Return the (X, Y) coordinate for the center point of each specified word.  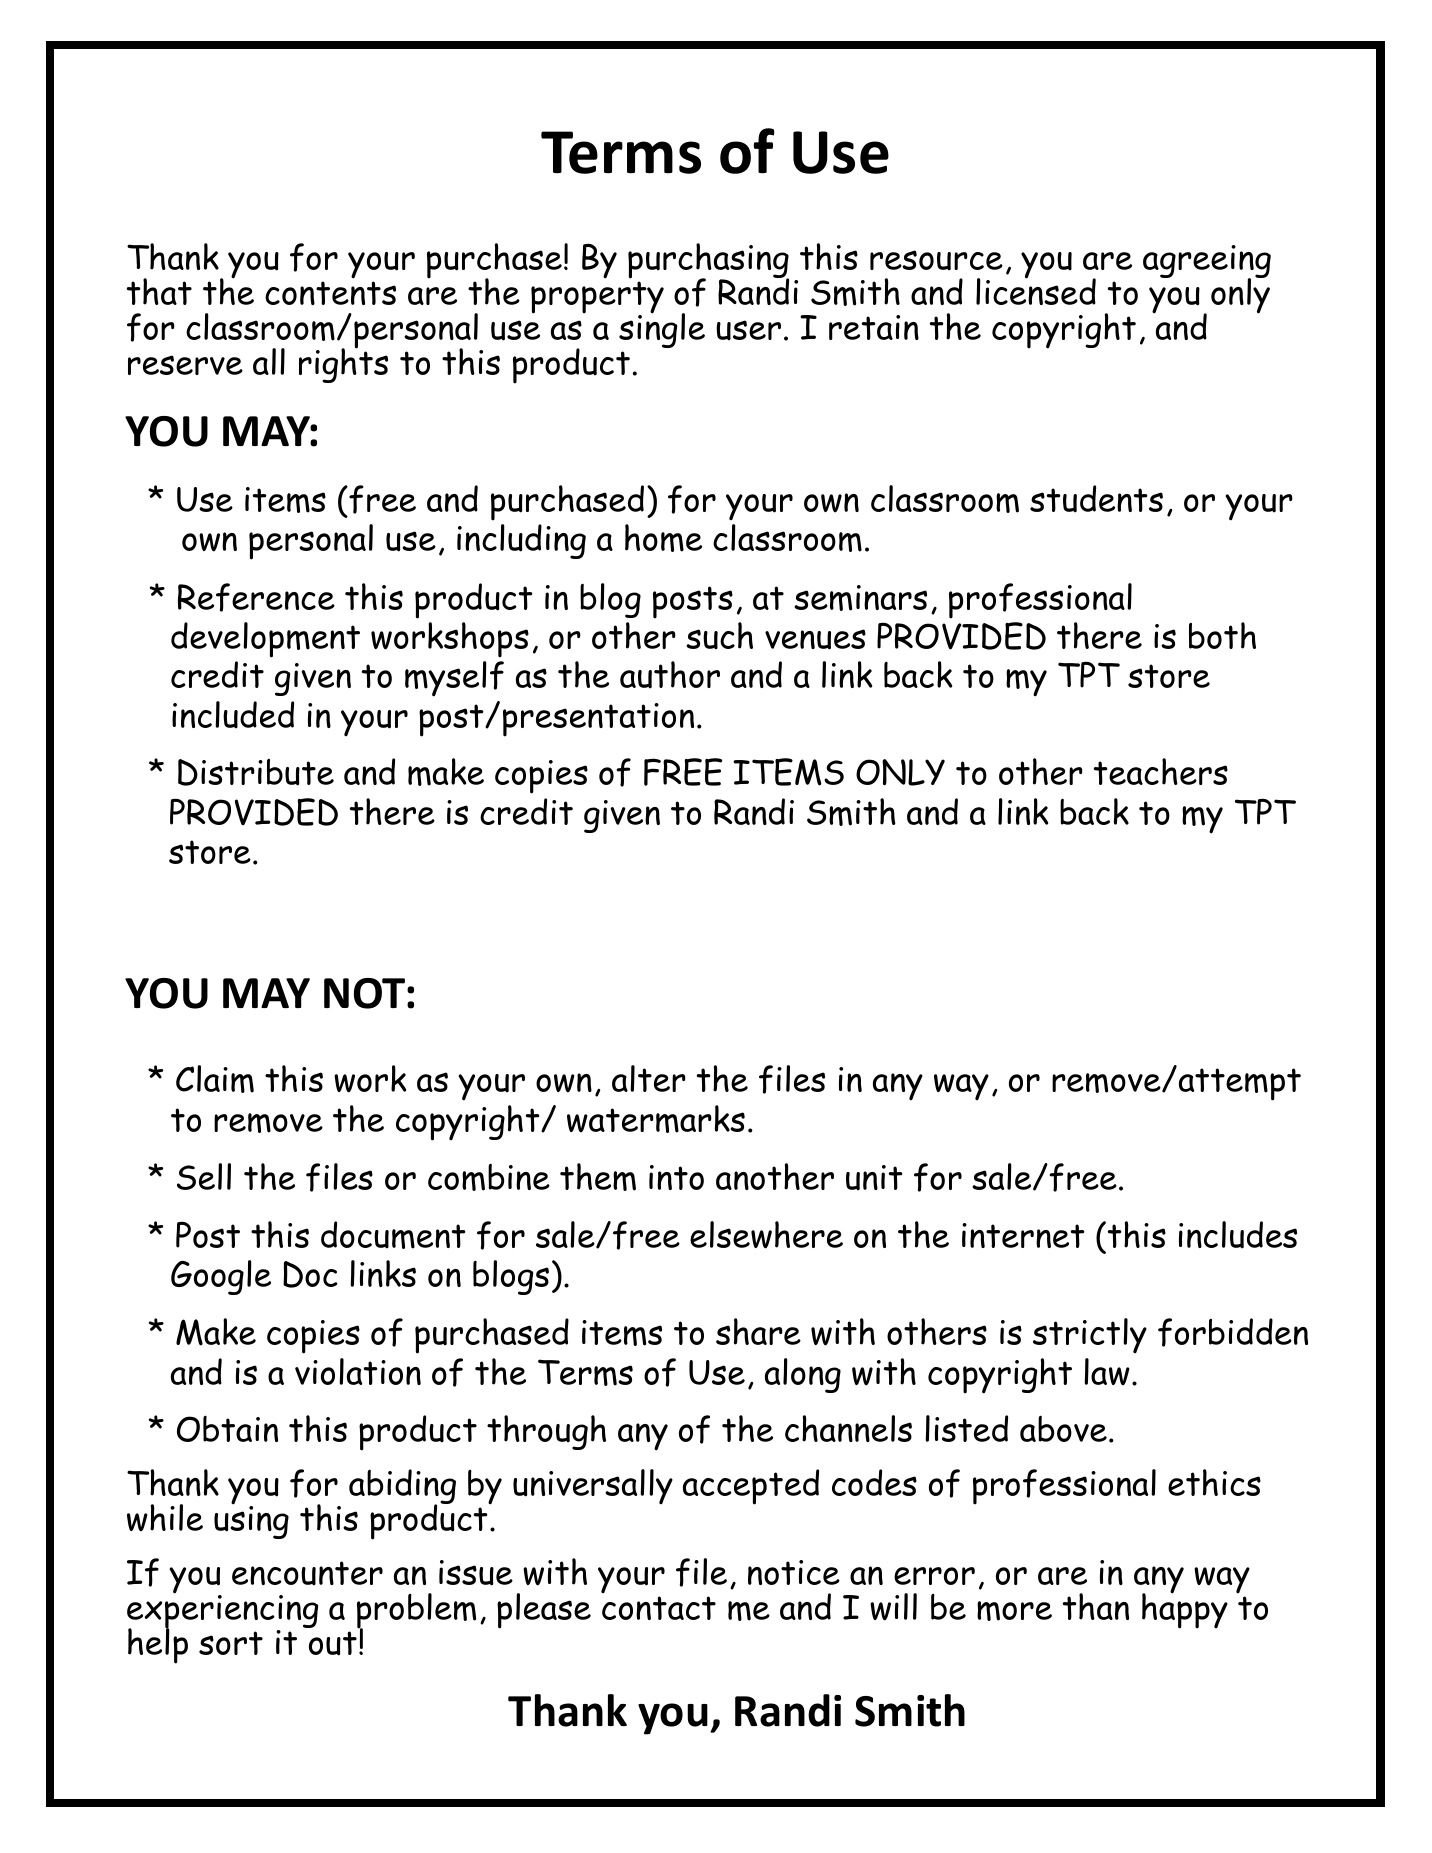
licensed (1036, 290)
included (233, 715)
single (662, 330)
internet (1023, 1235)
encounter (307, 1573)
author (670, 675)
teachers (1161, 771)
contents (330, 293)
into (676, 1177)
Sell (204, 1176)
